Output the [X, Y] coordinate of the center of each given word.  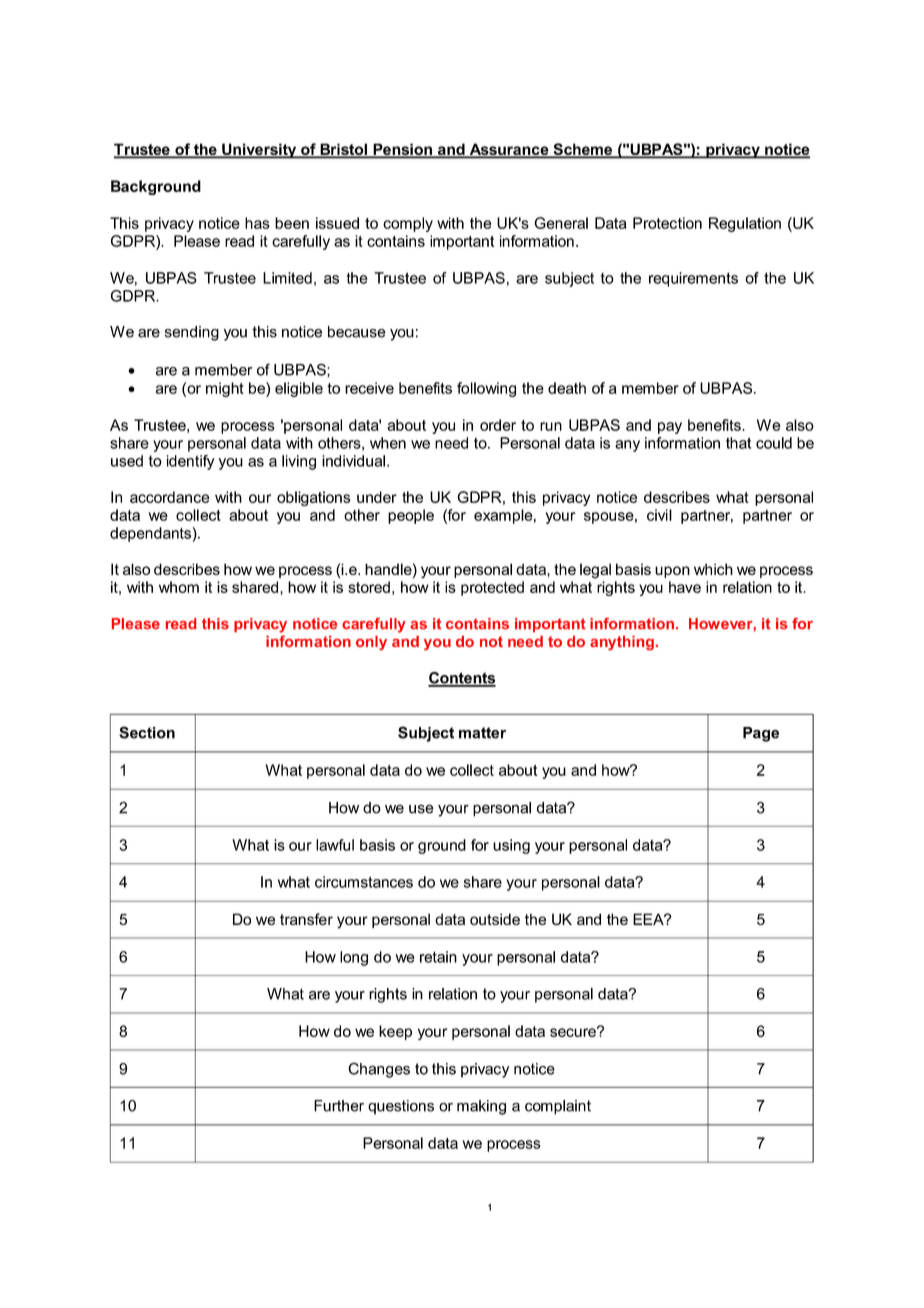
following [486, 389]
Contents [462, 679]
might [225, 389]
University [259, 151]
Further [339, 1106]
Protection [667, 223]
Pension [402, 150]
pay [670, 428]
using [511, 846]
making [481, 1107]
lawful [335, 845]
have [685, 587]
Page [761, 734]
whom [179, 587]
